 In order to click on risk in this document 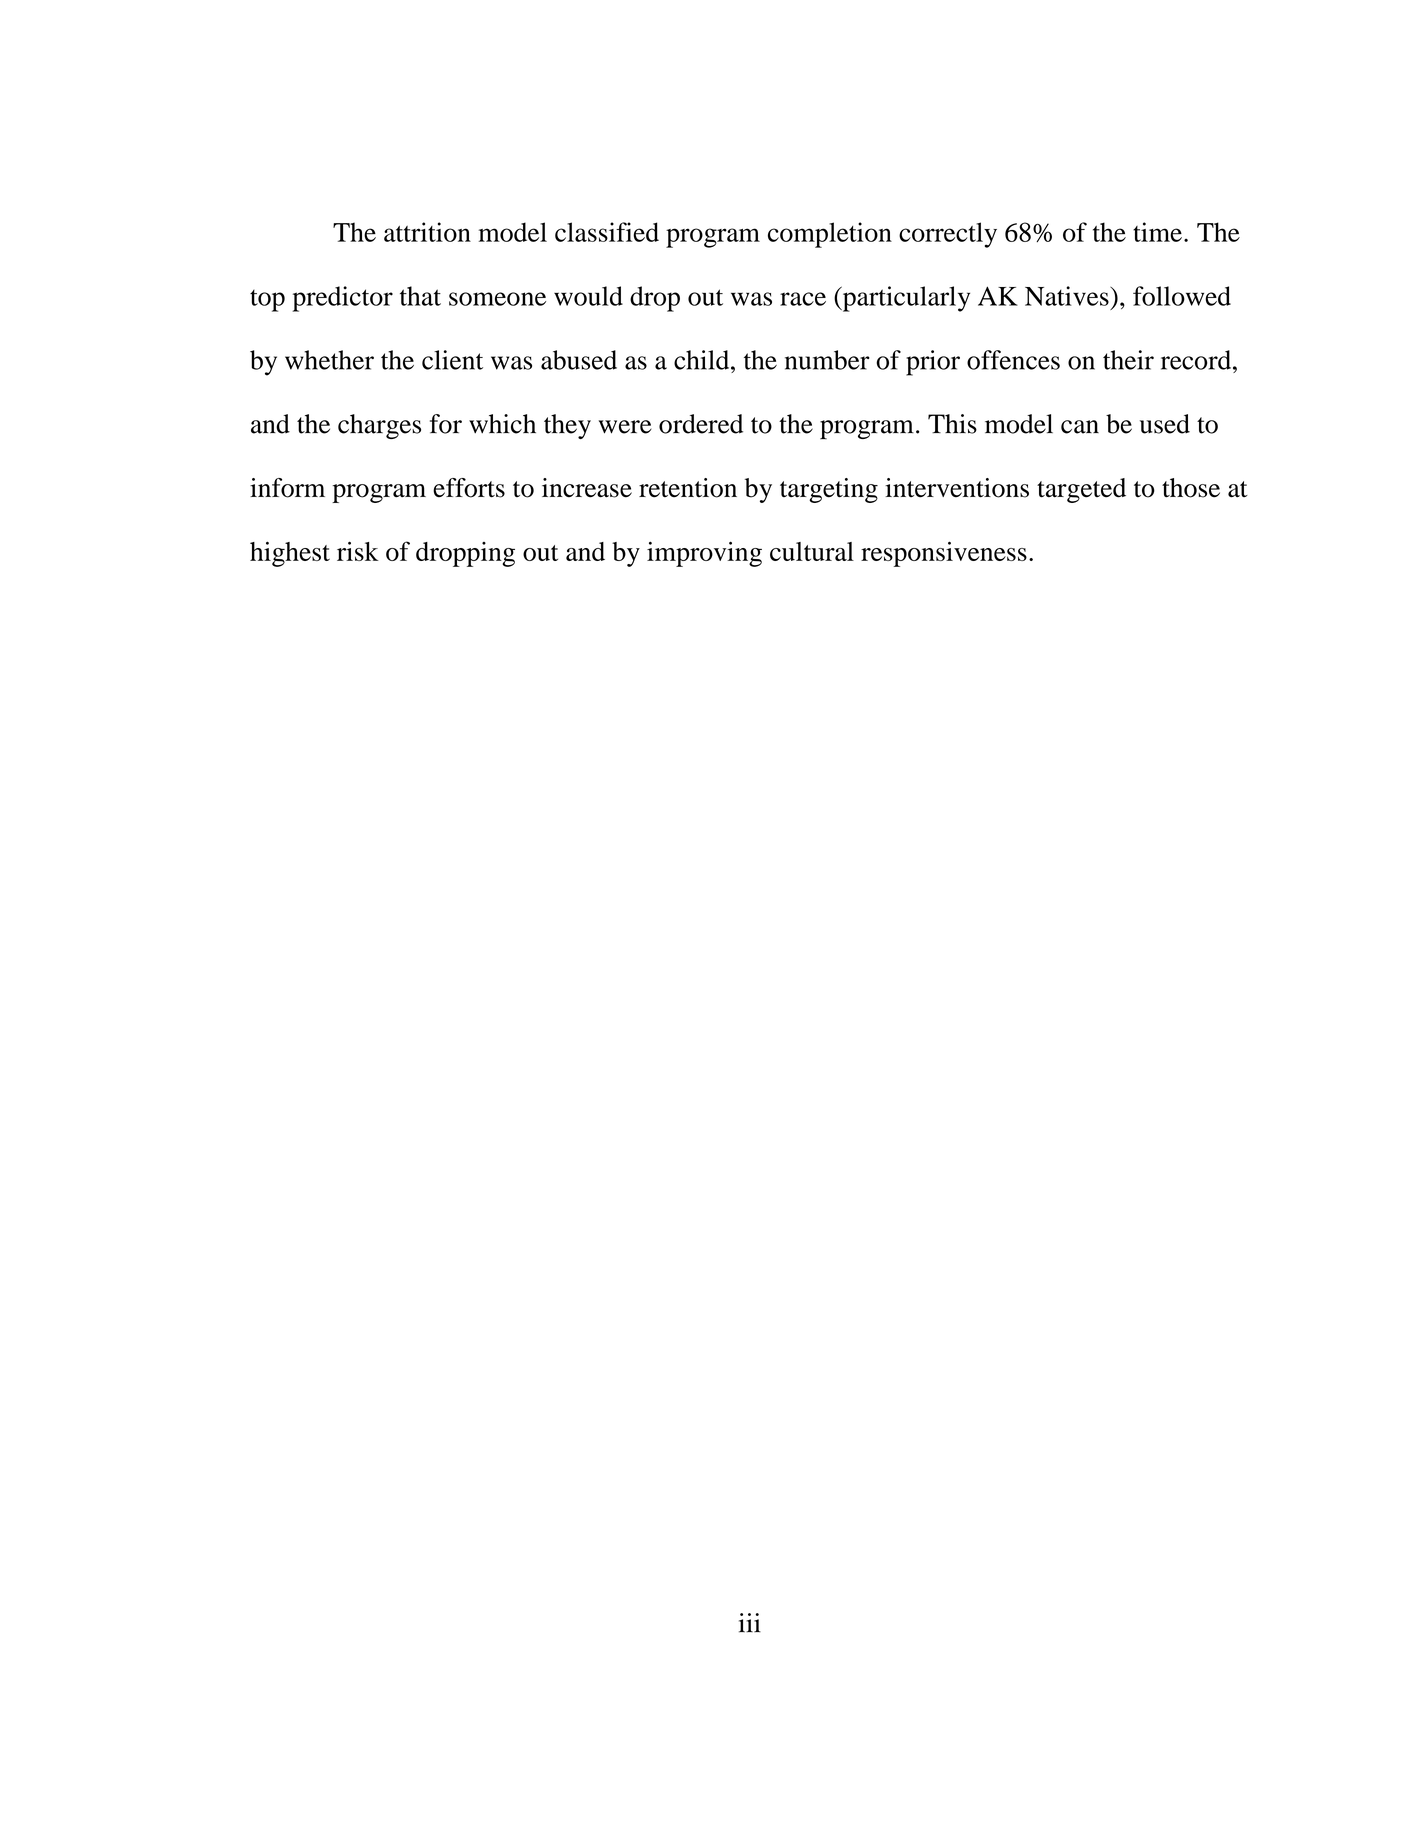, I will do `click(358, 551)`.
